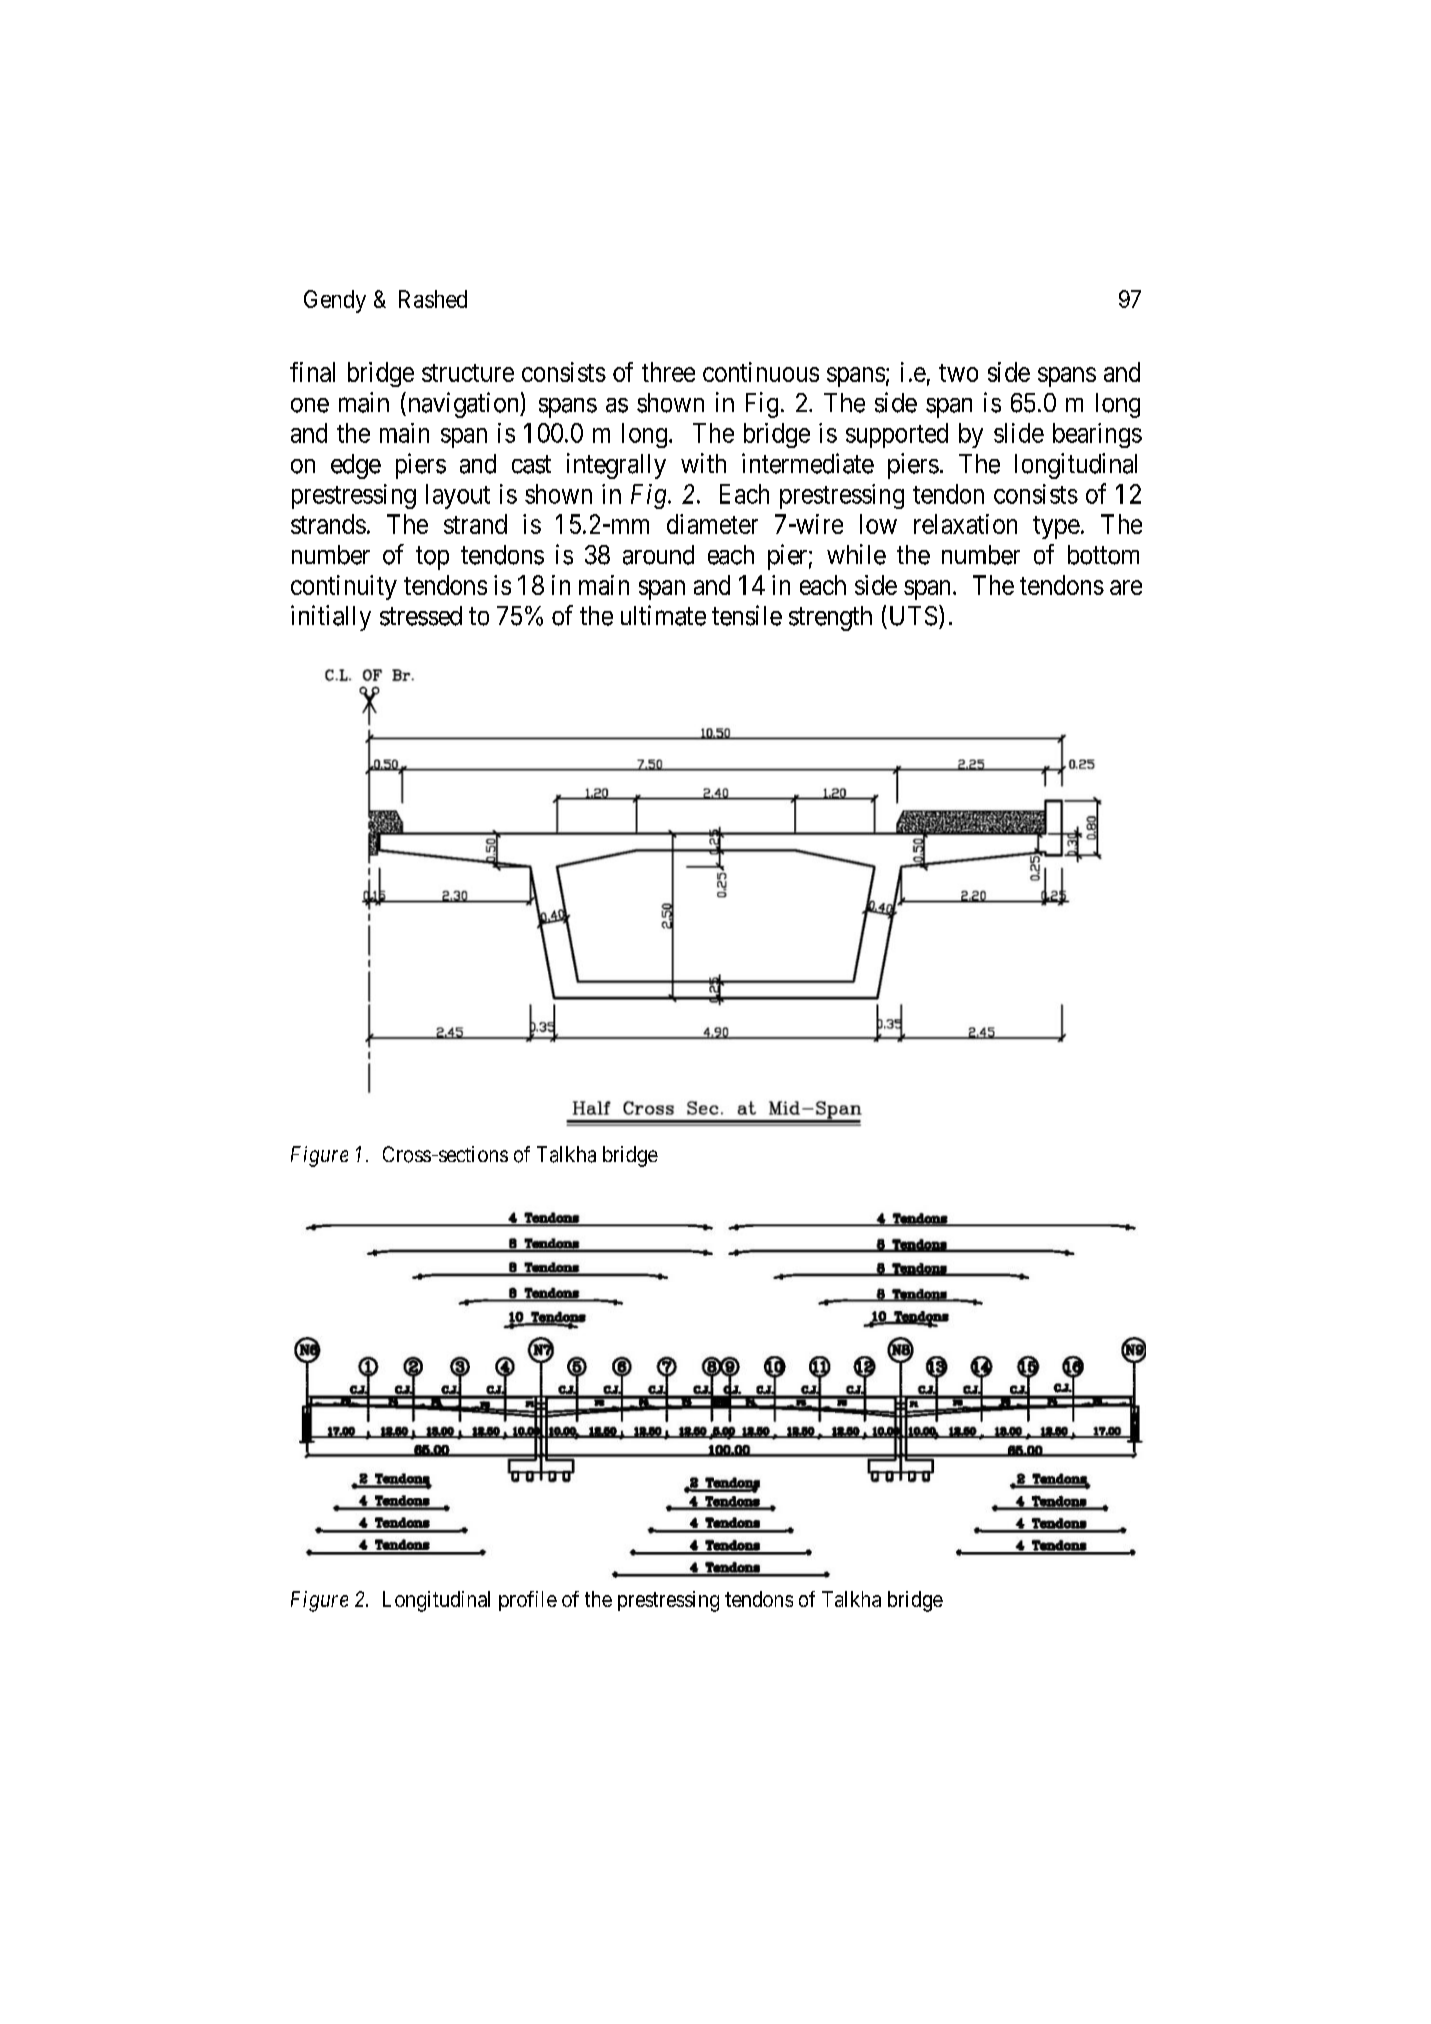 Image resolution: width=1431 pixels, height=2024 pixels. I want to click on strength, so click(830, 618).
